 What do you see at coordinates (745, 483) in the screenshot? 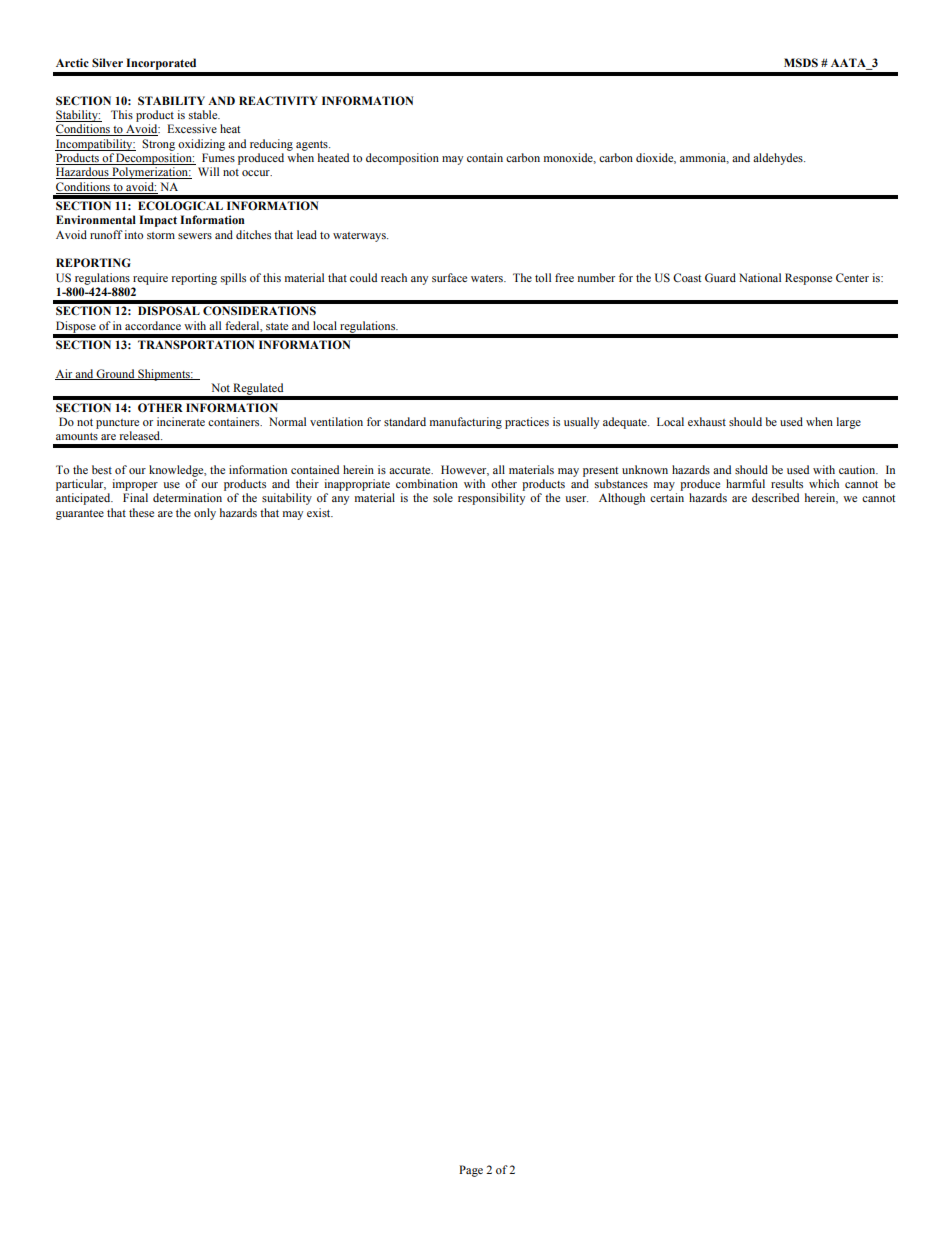
I see `harmful` at bounding box center [745, 483].
